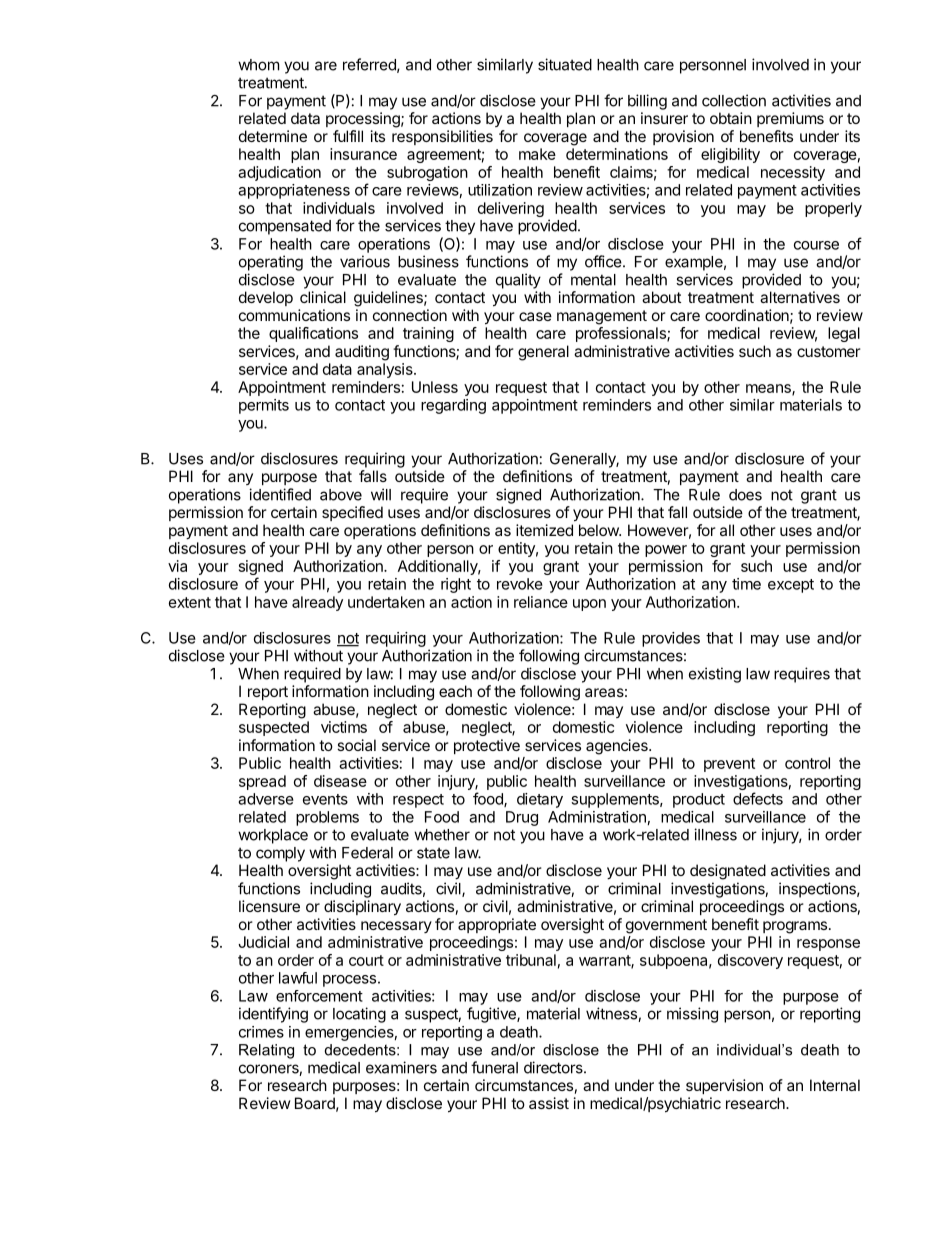 The height and width of the screenshot is (1233, 952). What do you see at coordinates (266, 1051) in the screenshot?
I see `Relating` at bounding box center [266, 1051].
